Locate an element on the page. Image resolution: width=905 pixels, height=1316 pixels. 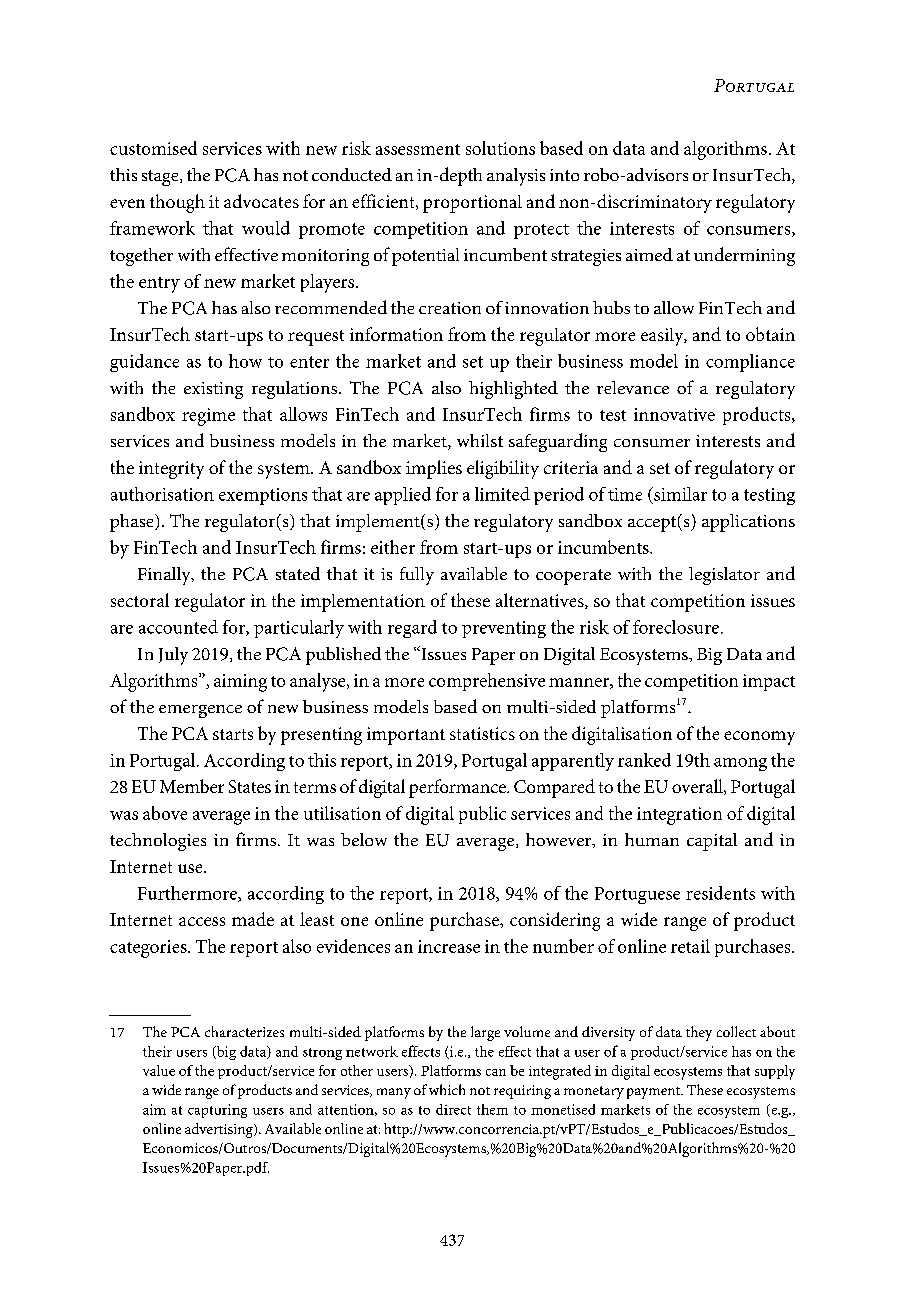
though is located at coordinates (177, 203).
